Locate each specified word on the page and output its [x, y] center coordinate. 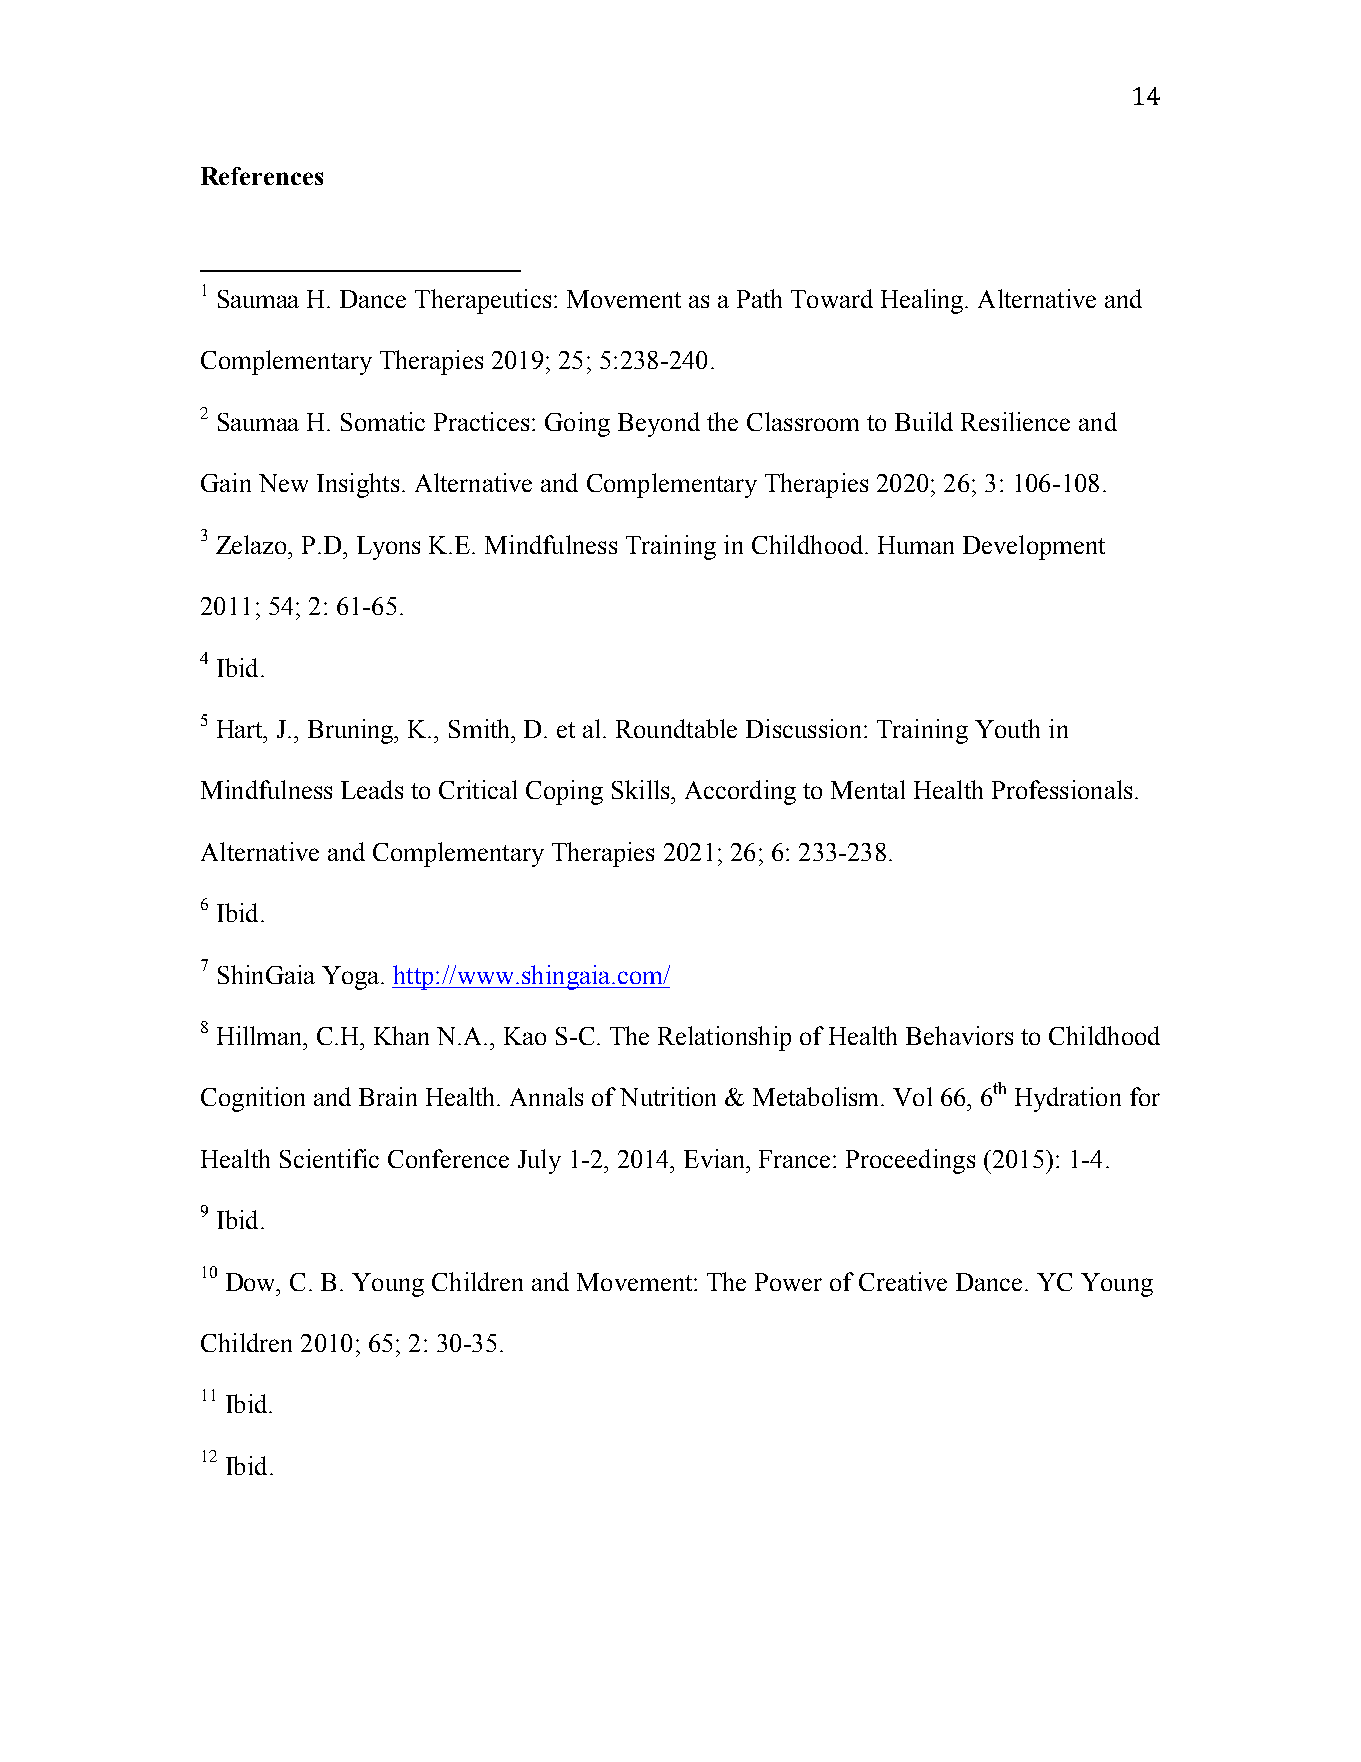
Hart [241, 729]
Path [759, 298]
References [262, 176]
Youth [1007, 728]
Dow [252, 1282]
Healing [923, 301]
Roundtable [676, 728]
